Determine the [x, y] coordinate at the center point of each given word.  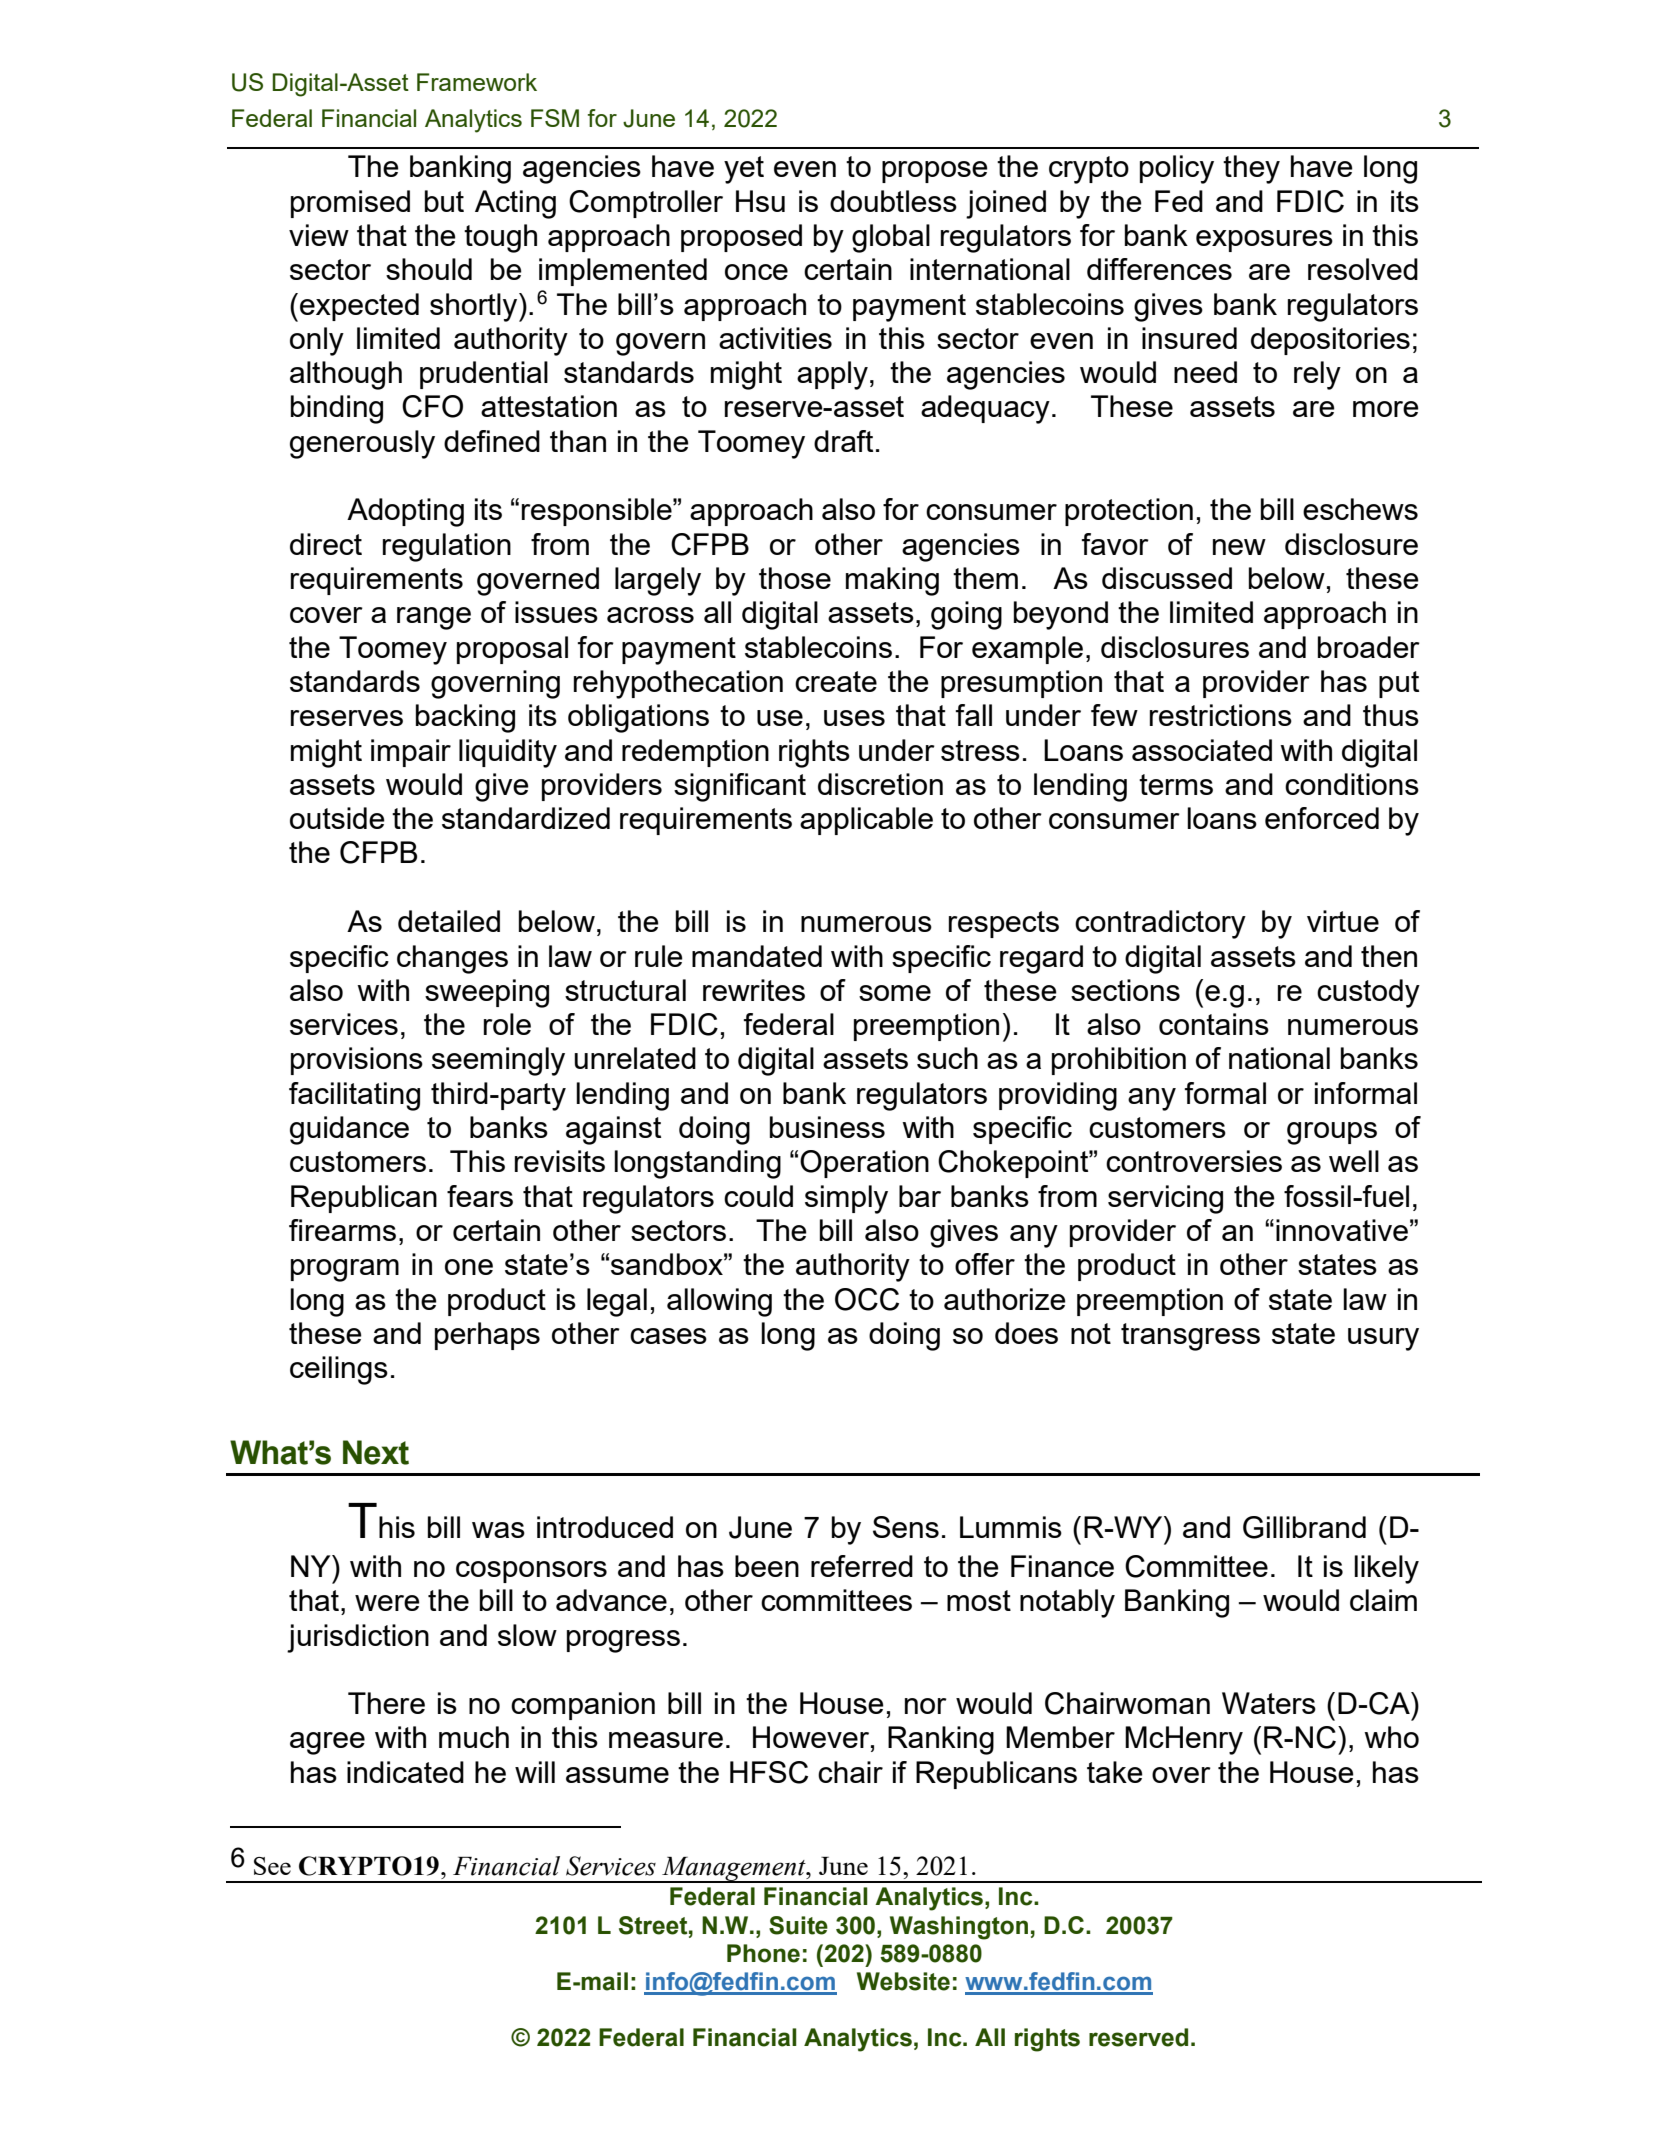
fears [480, 1196]
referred [862, 1566]
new [1239, 547]
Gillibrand [1304, 1527]
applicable [866, 821]
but [444, 201]
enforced [1322, 818]
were [387, 1603]
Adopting [405, 512]
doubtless [893, 201]
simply [846, 1199]
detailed [449, 921]
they [1251, 169]
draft [843, 441]
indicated [405, 1772]
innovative [1342, 1230]
